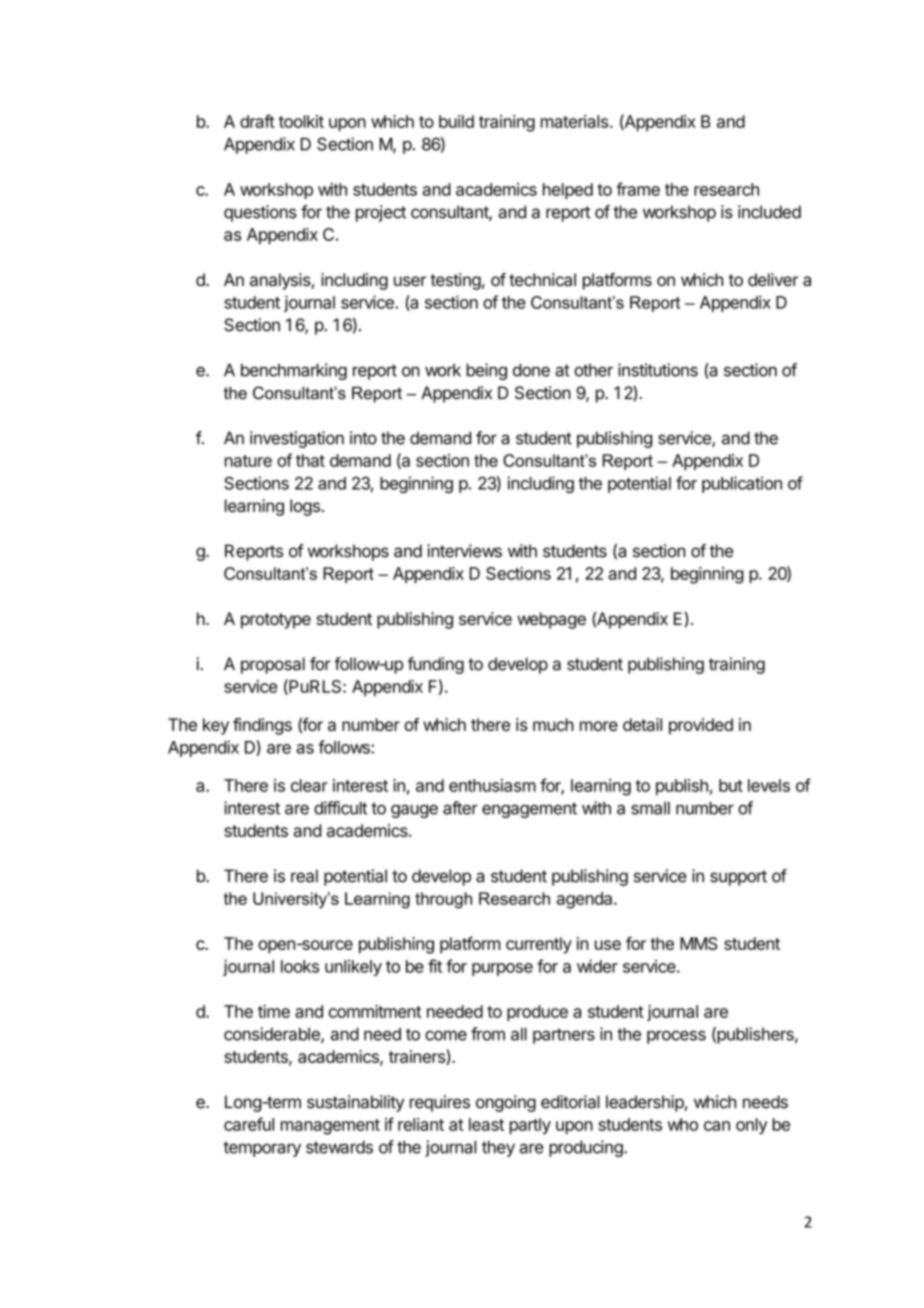 The height and width of the screenshot is (1308, 924). I want to click on prototype, so click(276, 621).
